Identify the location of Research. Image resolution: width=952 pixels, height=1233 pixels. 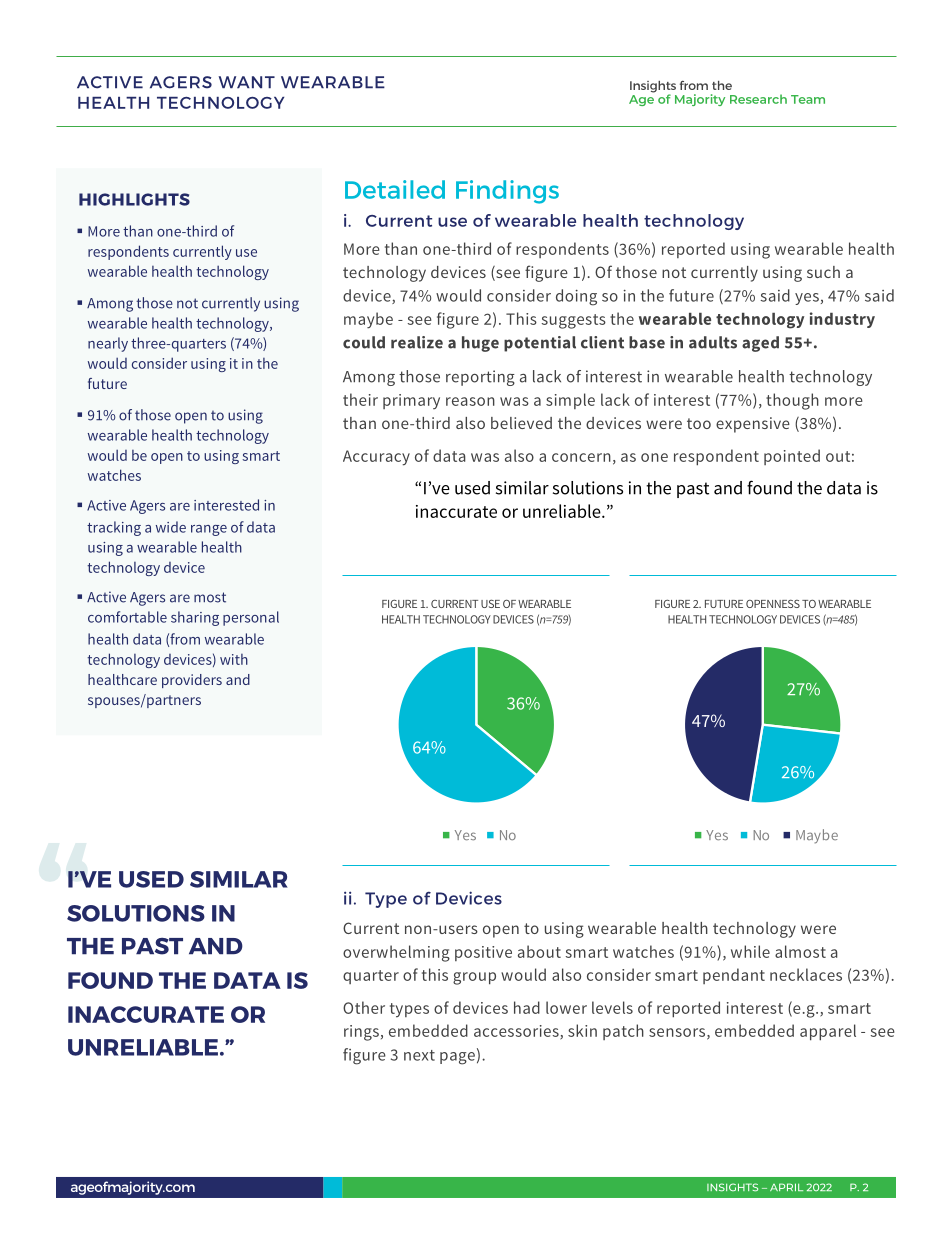
(758, 99).
